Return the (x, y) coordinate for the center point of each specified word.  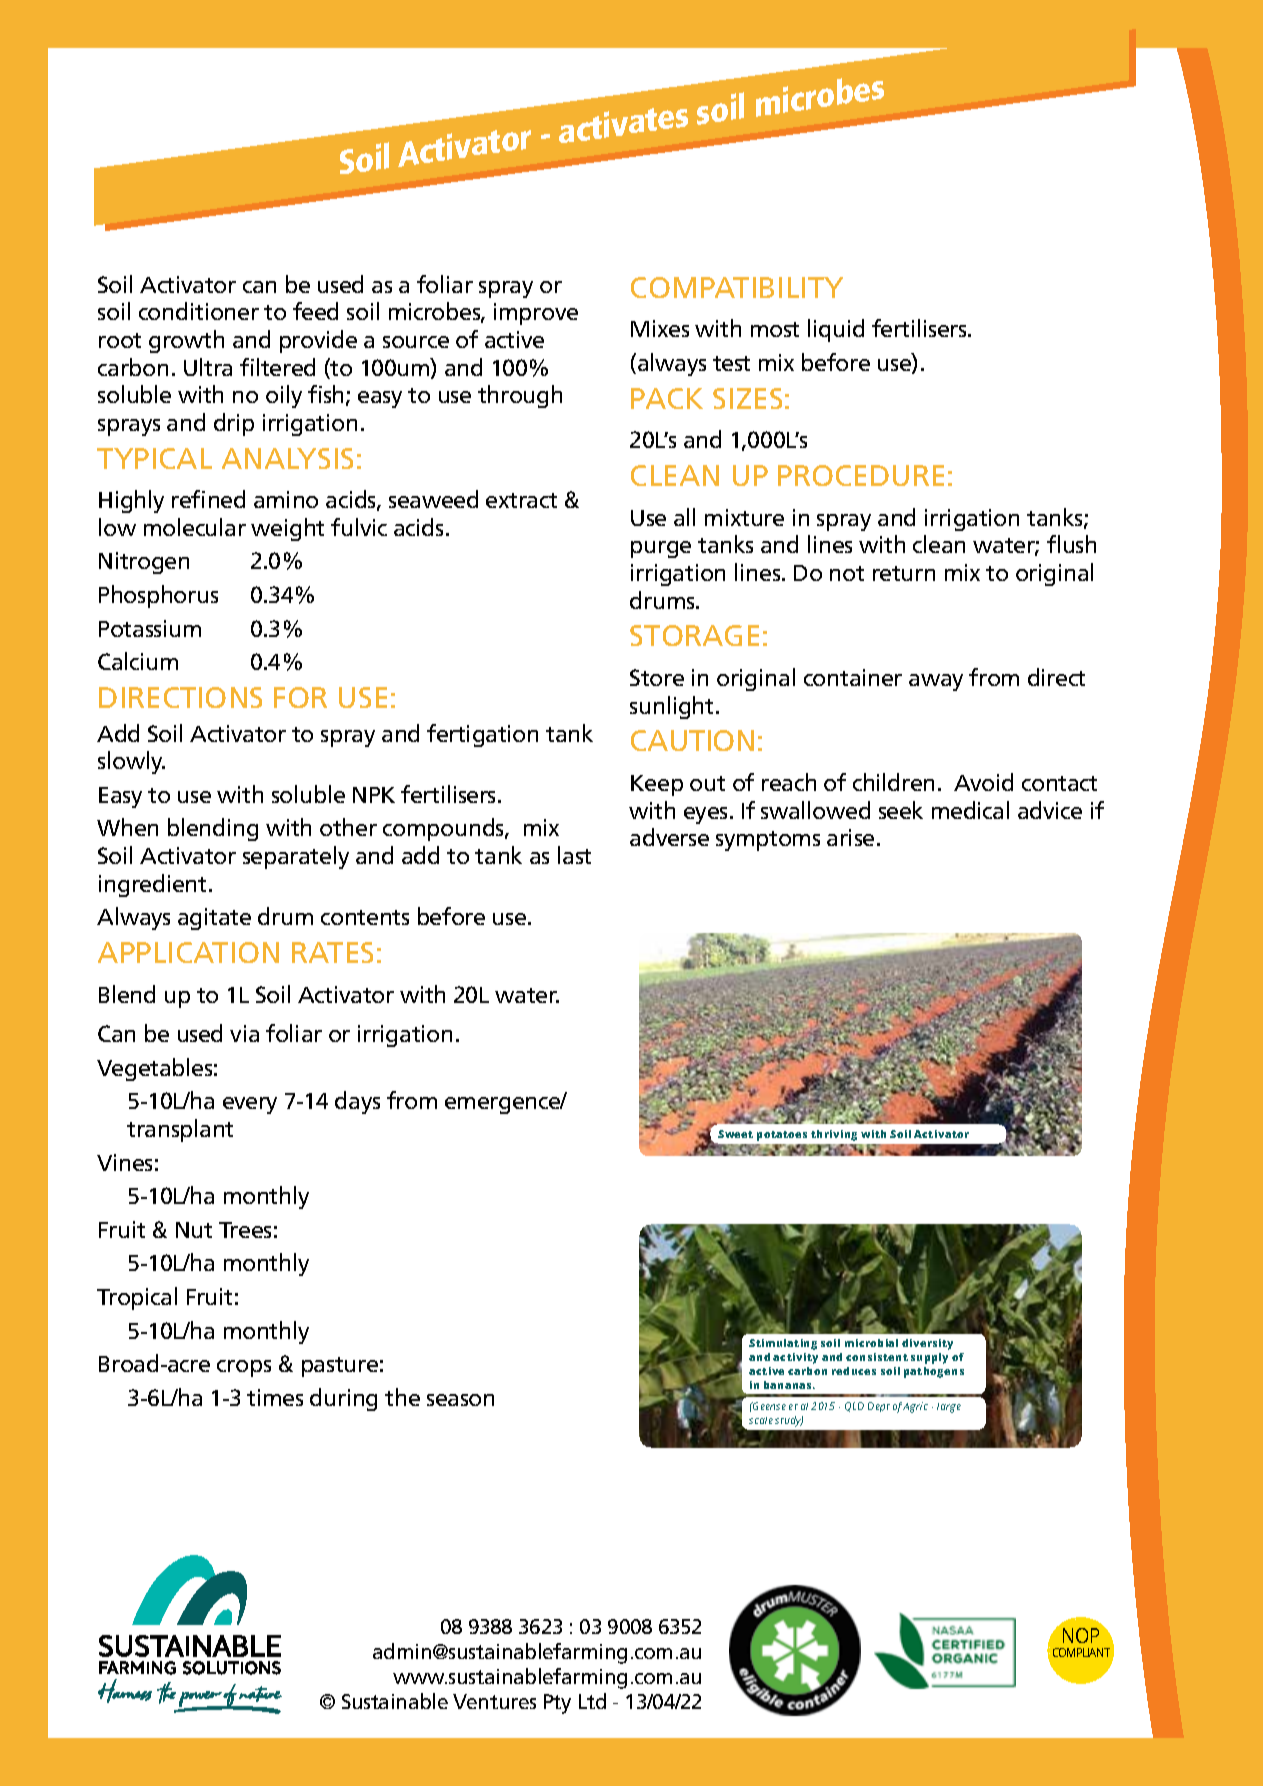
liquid (836, 330)
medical (970, 810)
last (574, 855)
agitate (214, 919)
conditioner (199, 311)
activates (623, 125)
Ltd (592, 1701)
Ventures (494, 1701)
